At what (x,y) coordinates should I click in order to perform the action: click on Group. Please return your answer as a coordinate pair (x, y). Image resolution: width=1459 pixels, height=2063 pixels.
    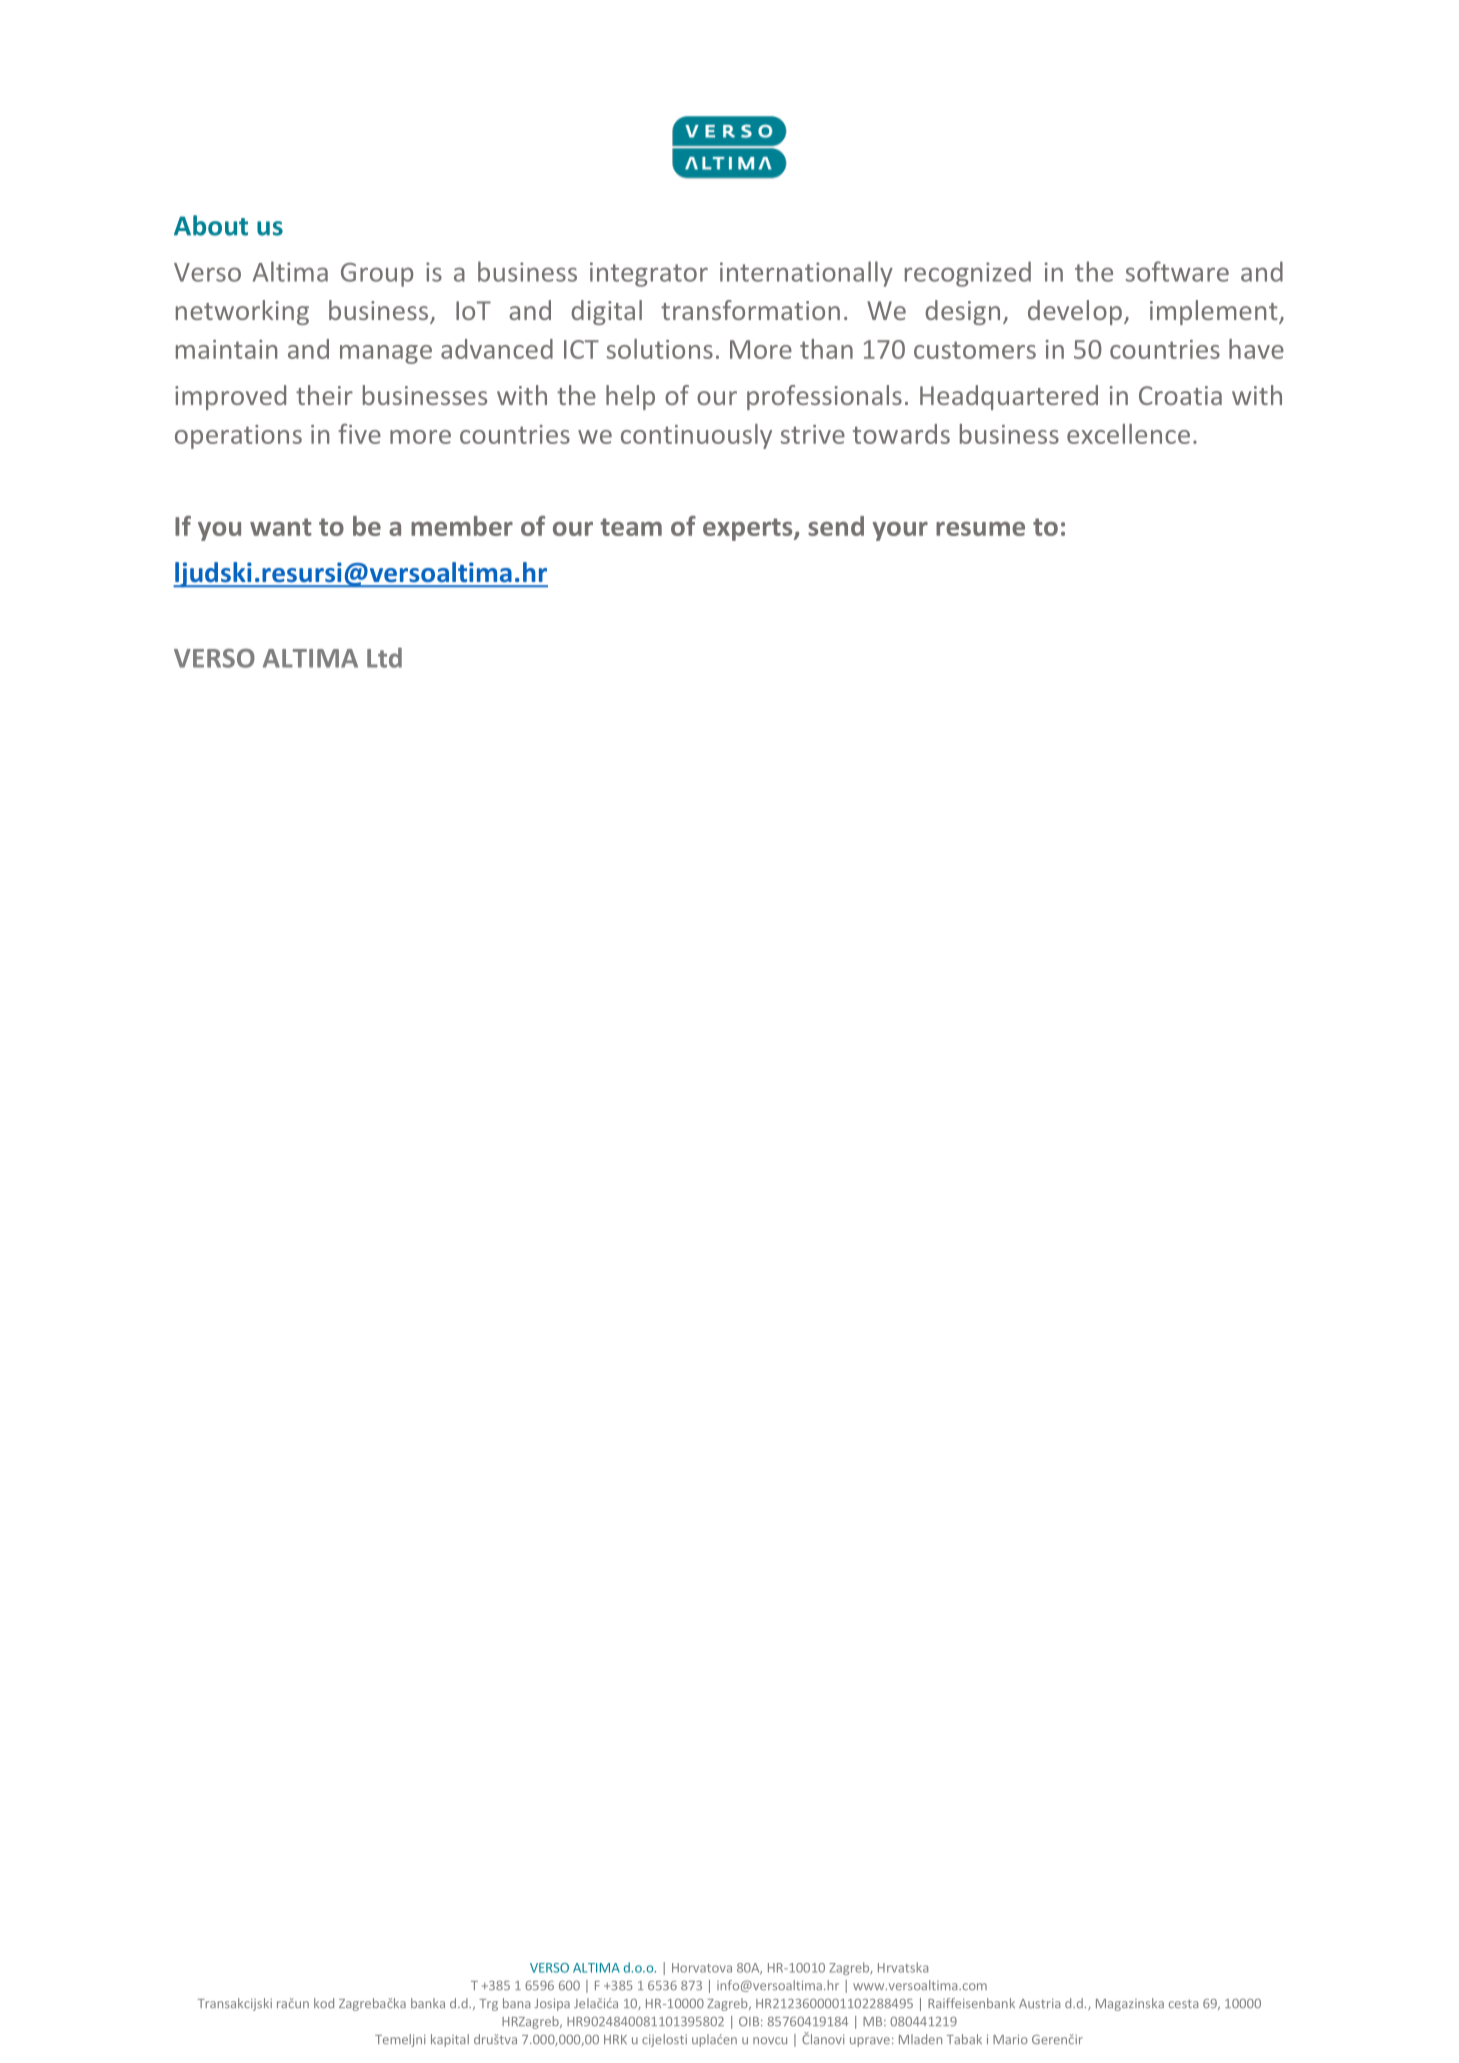
    Looking at the image, I should click on (377, 275).
